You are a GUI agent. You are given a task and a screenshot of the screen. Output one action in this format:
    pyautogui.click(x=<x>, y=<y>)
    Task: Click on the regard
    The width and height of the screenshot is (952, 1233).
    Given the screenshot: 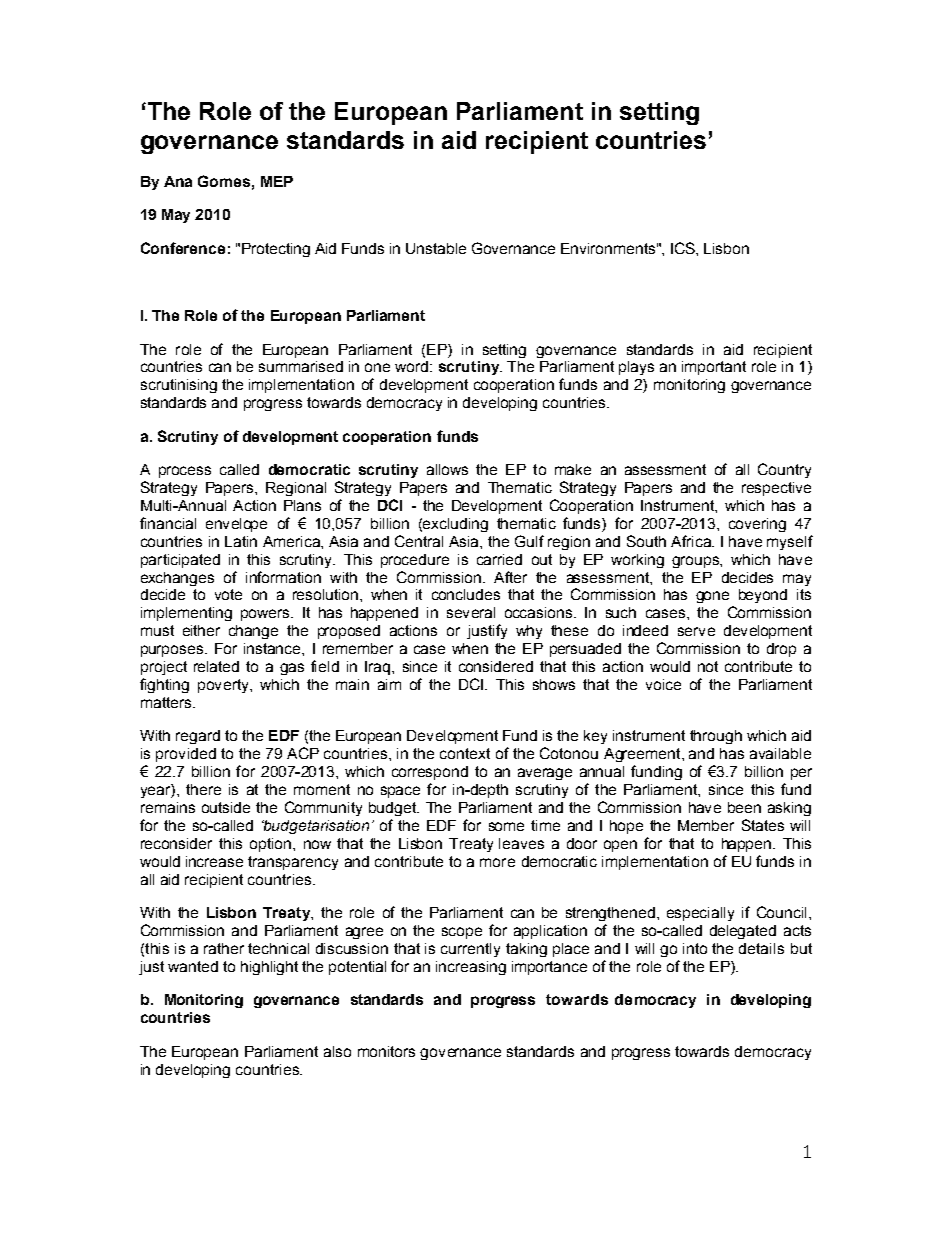 What is the action you would take?
    pyautogui.click(x=198, y=737)
